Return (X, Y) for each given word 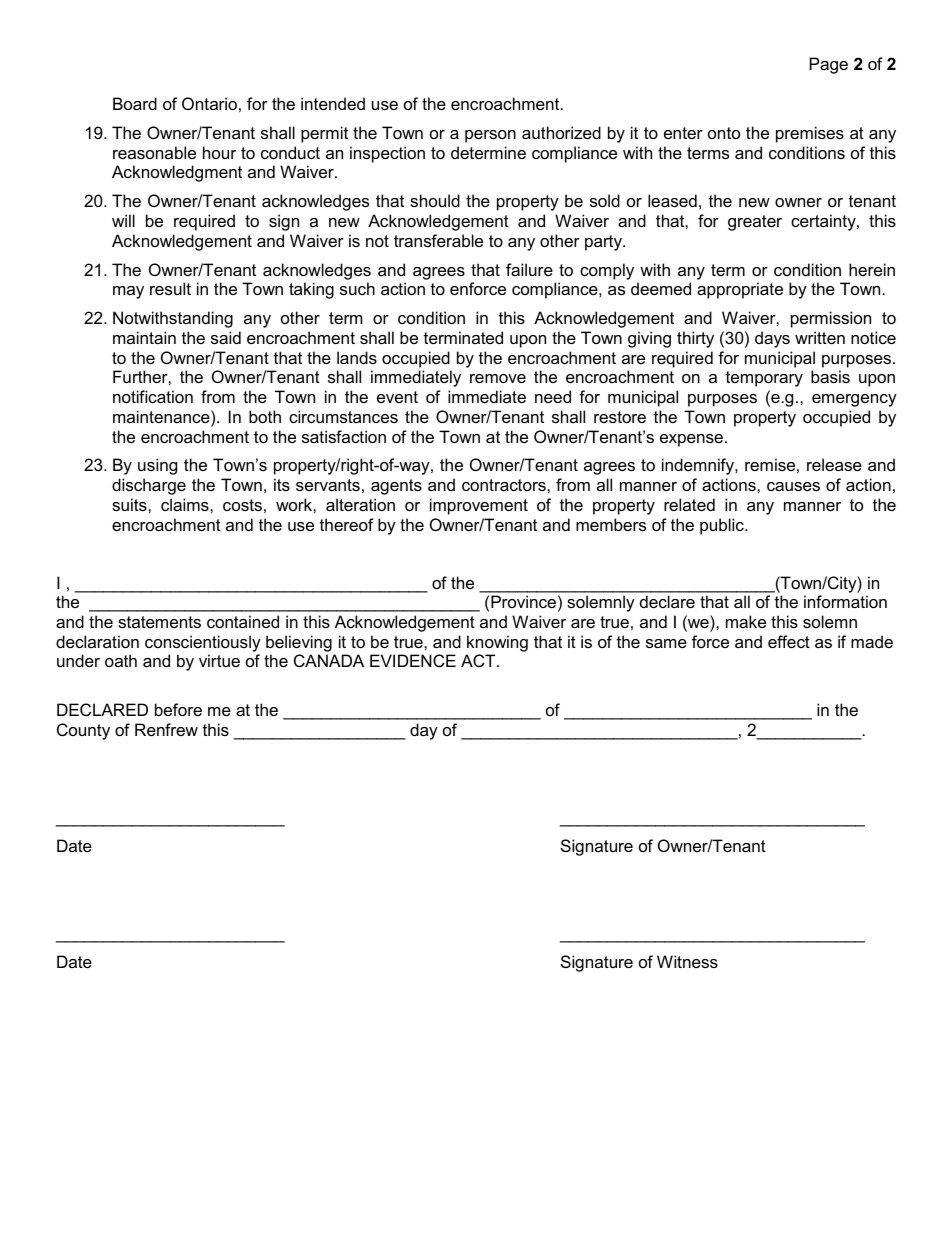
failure (529, 269)
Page (829, 65)
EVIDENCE (413, 660)
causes (793, 486)
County (83, 731)
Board (135, 103)
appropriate (740, 290)
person (490, 136)
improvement (479, 506)
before (178, 709)
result (170, 288)
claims (186, 504)
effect (789, 641)
